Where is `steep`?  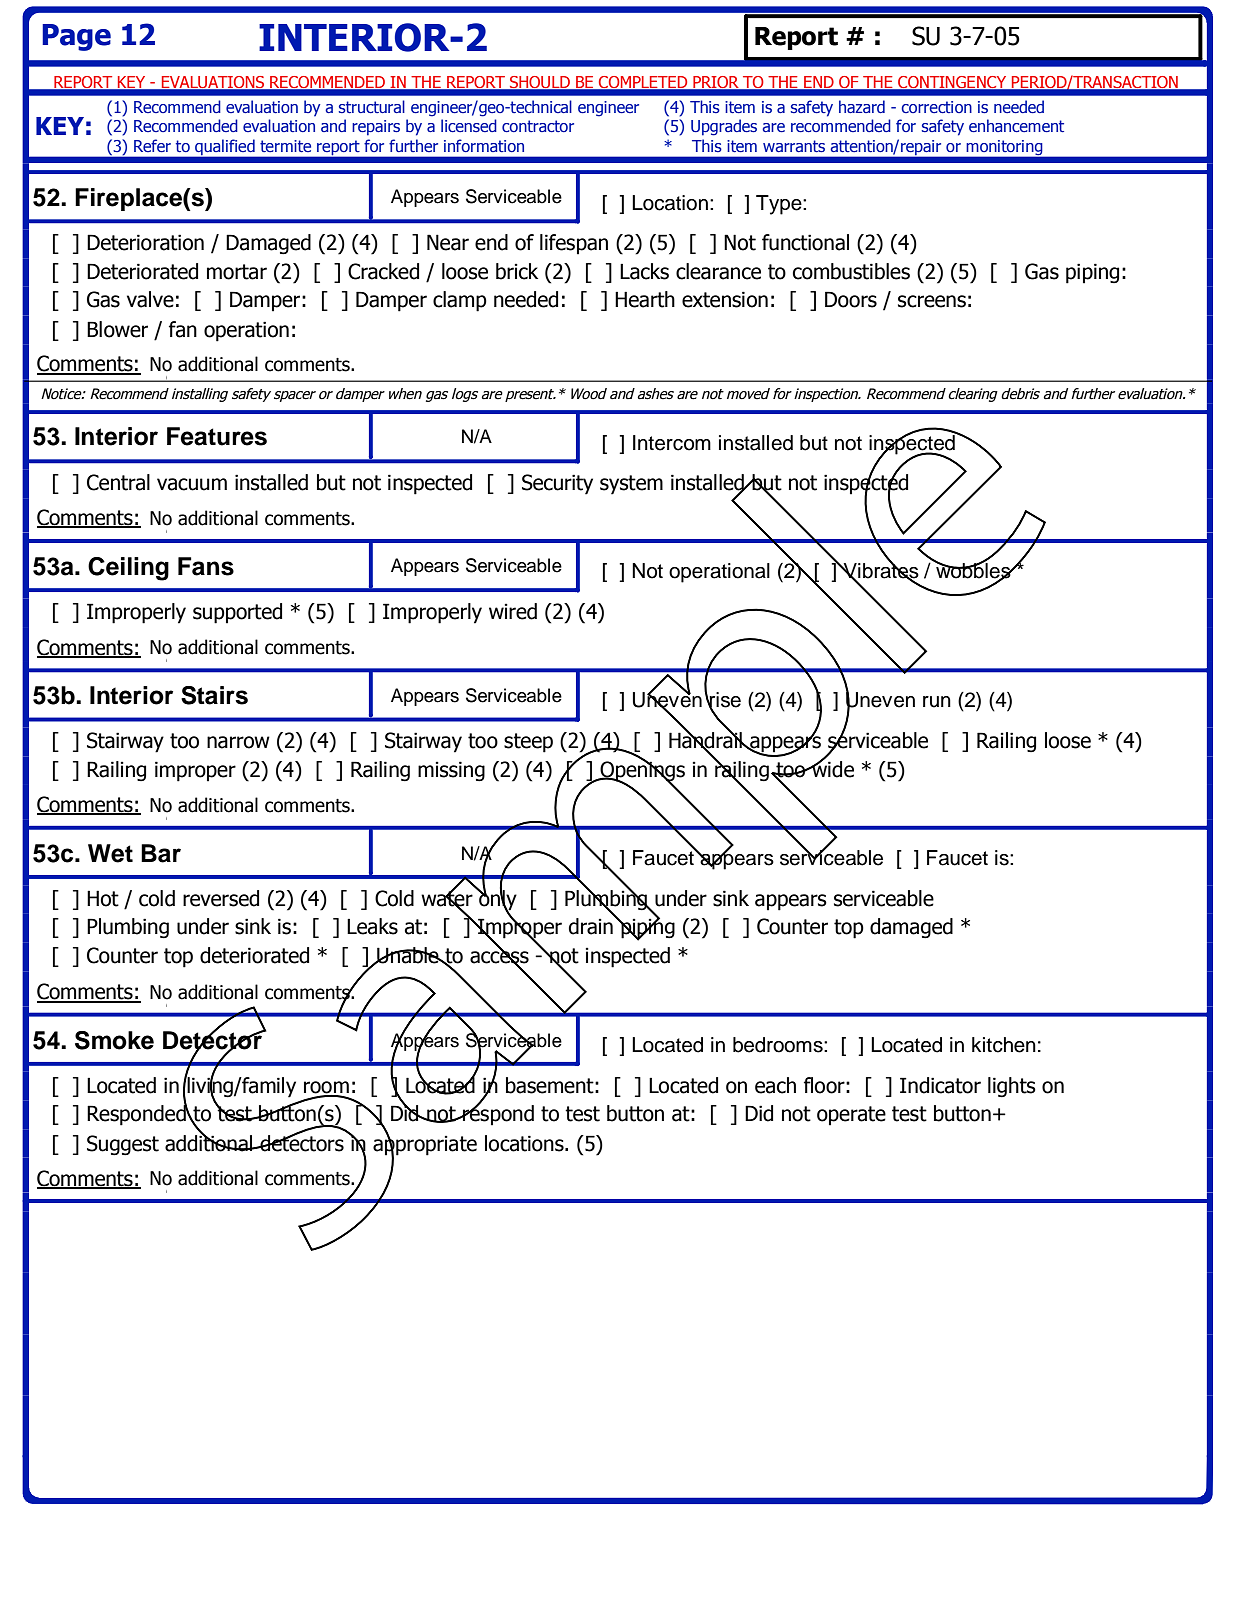 steep is located at coordinates (528, 743).
